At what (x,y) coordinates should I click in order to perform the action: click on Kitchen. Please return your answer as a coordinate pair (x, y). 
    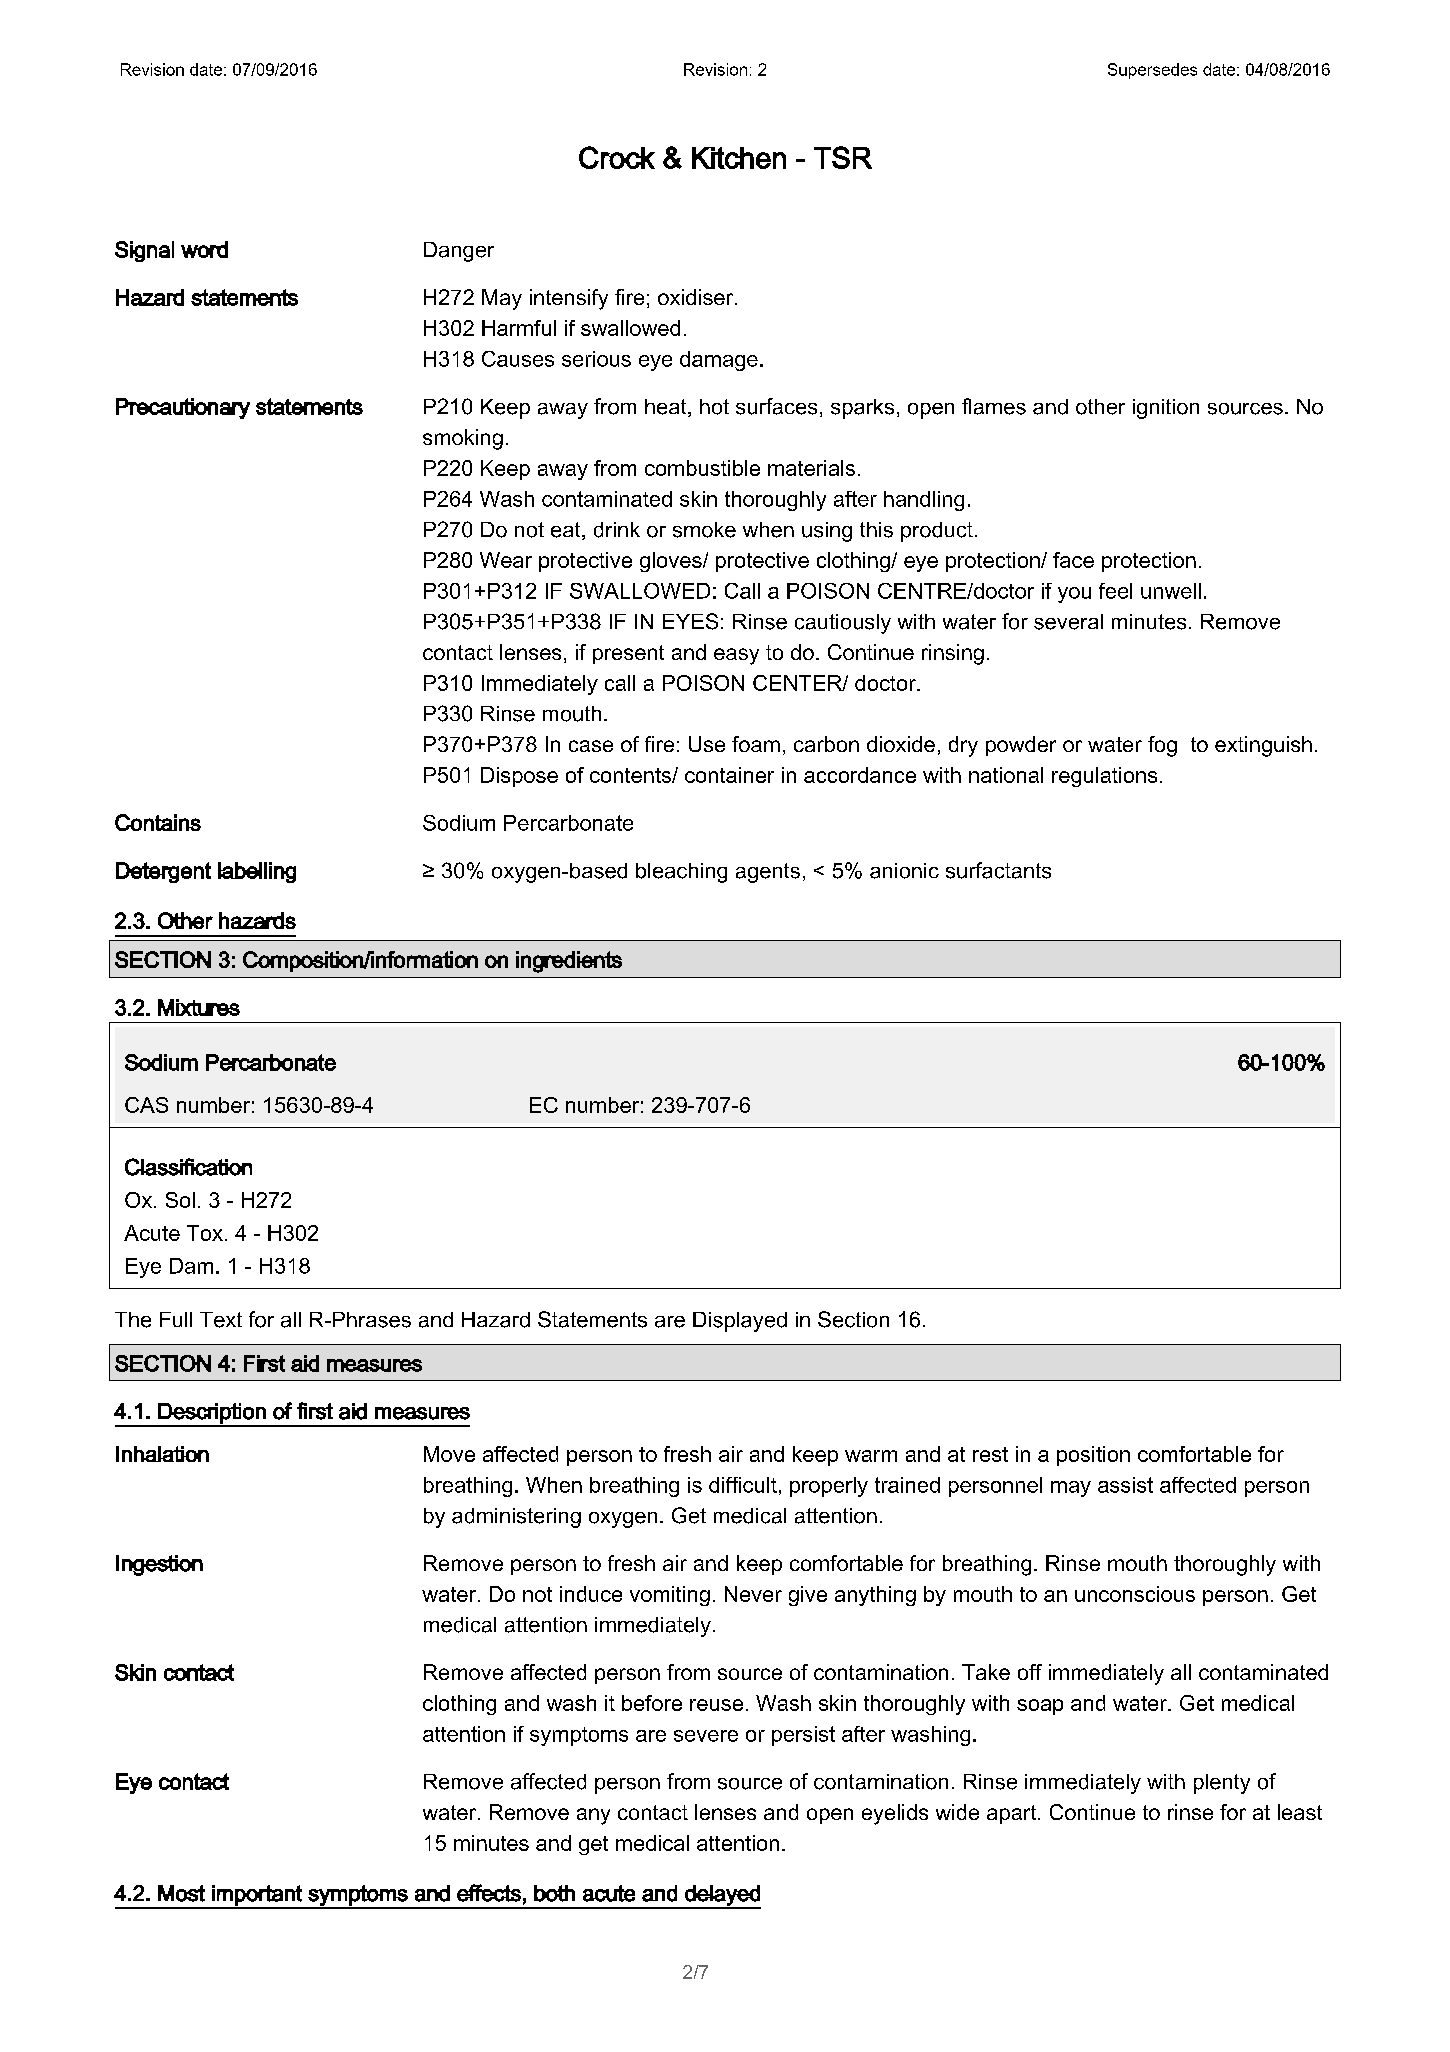
    Looking at the image, I should click on (739, 158).
